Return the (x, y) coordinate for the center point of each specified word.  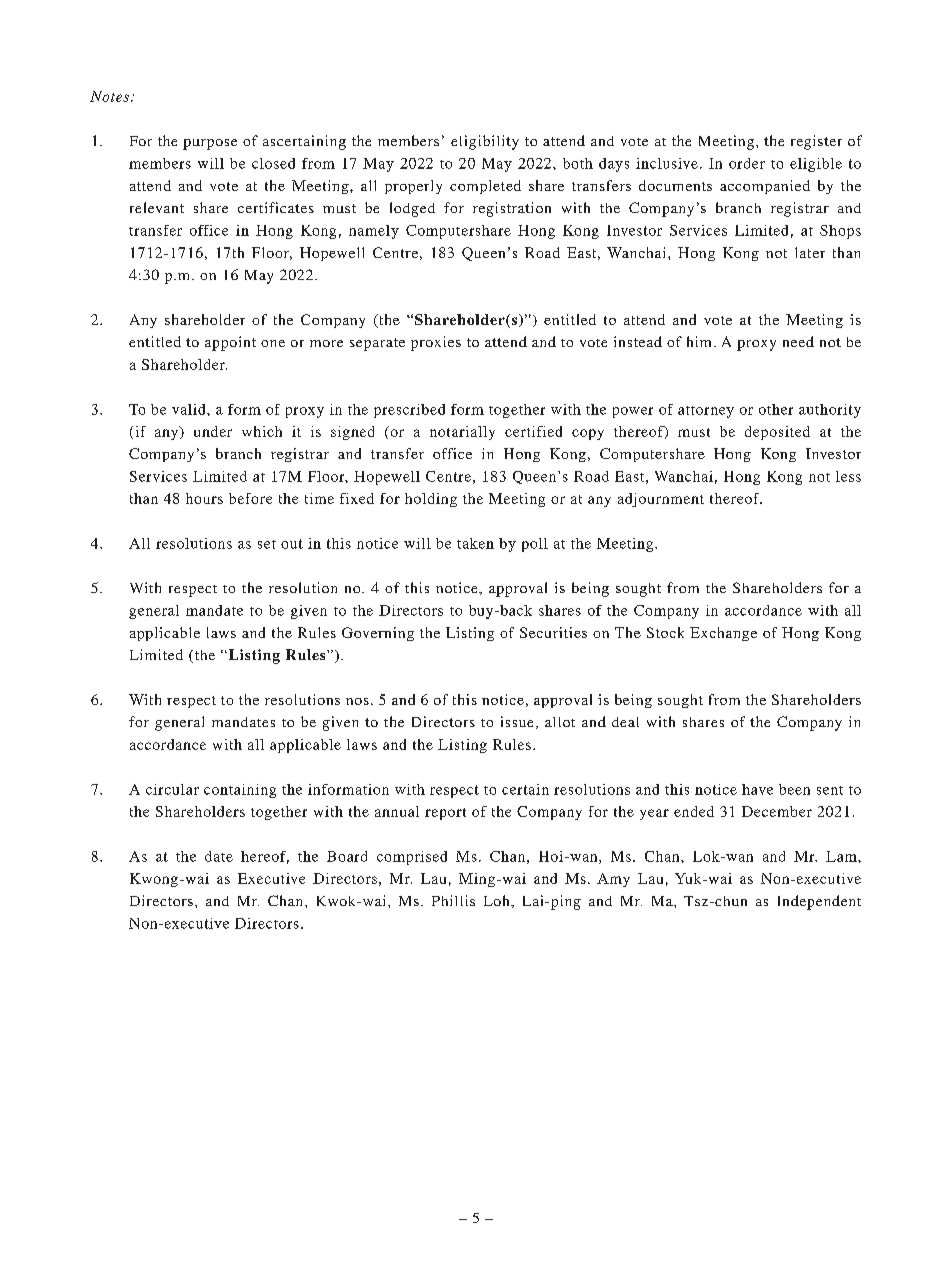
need (798, 341)
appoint (230, 343)
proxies (436, 343)
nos (357, 701)
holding (431, 500)
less (848, 476)
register (816, 142)
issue (517, 721)
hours (204, 498)
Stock (665, 632)
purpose (210, 144)
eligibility (485, 142)
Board (347, 856)
